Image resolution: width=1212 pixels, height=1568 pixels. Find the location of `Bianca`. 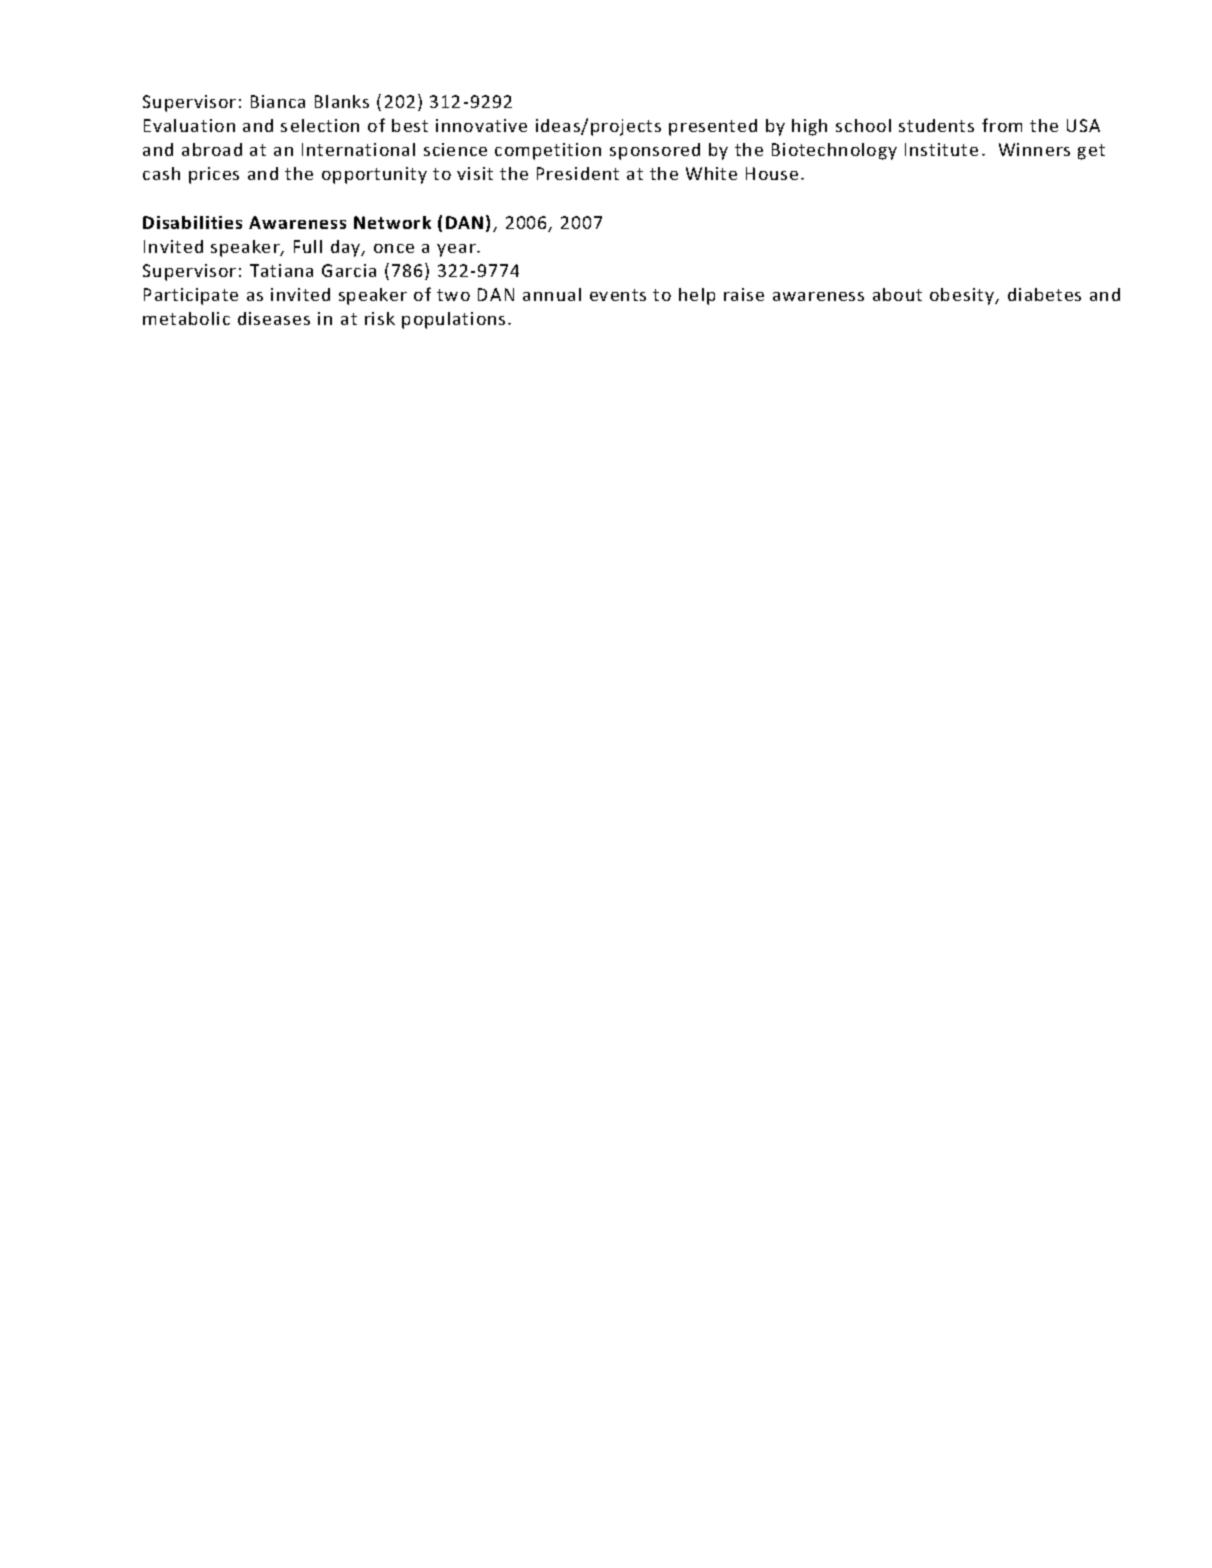

Bianca is located at coordinates (278, 101).
